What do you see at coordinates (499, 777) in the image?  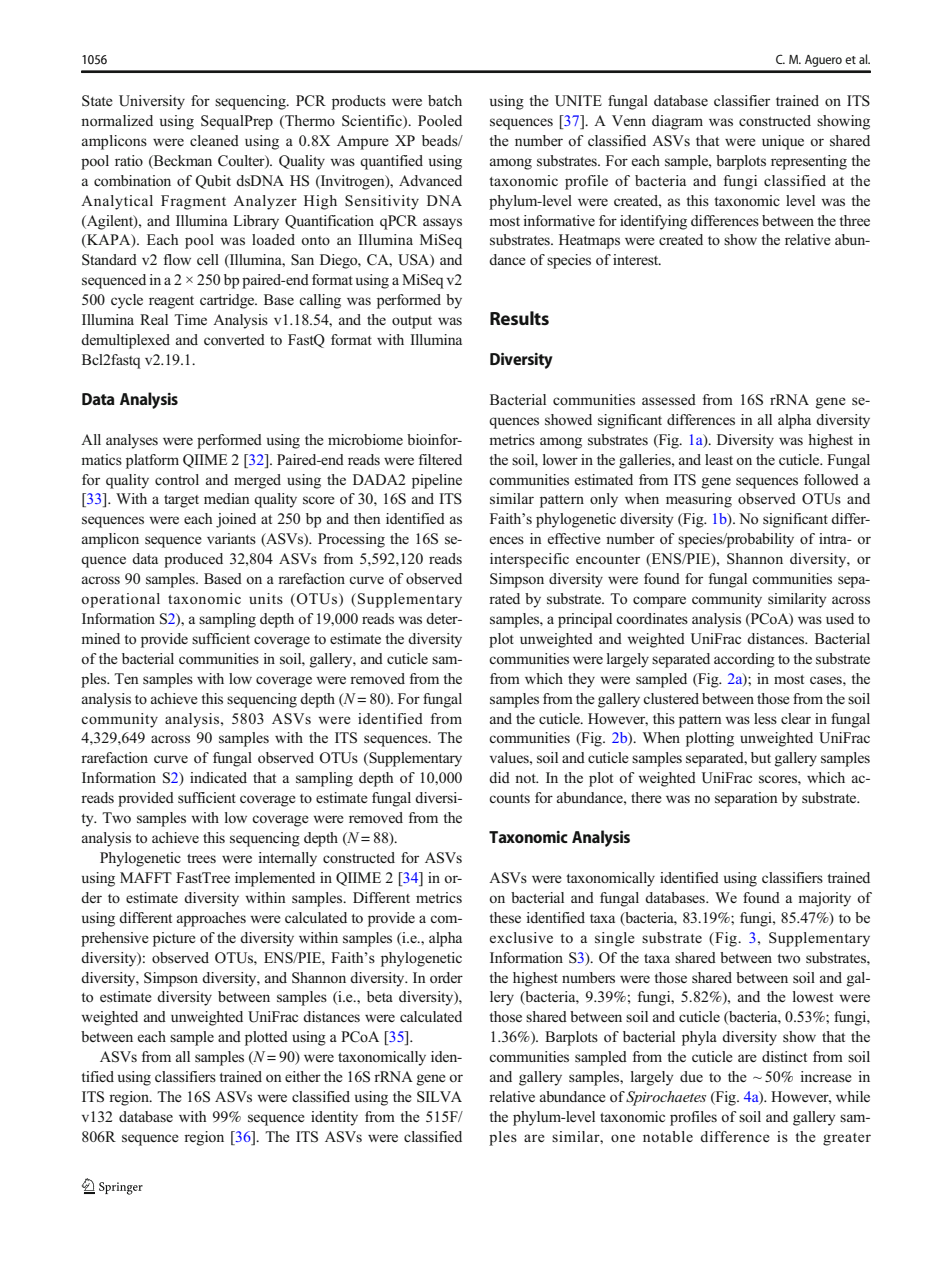 I see `did` at bounding box center [499, 777].
